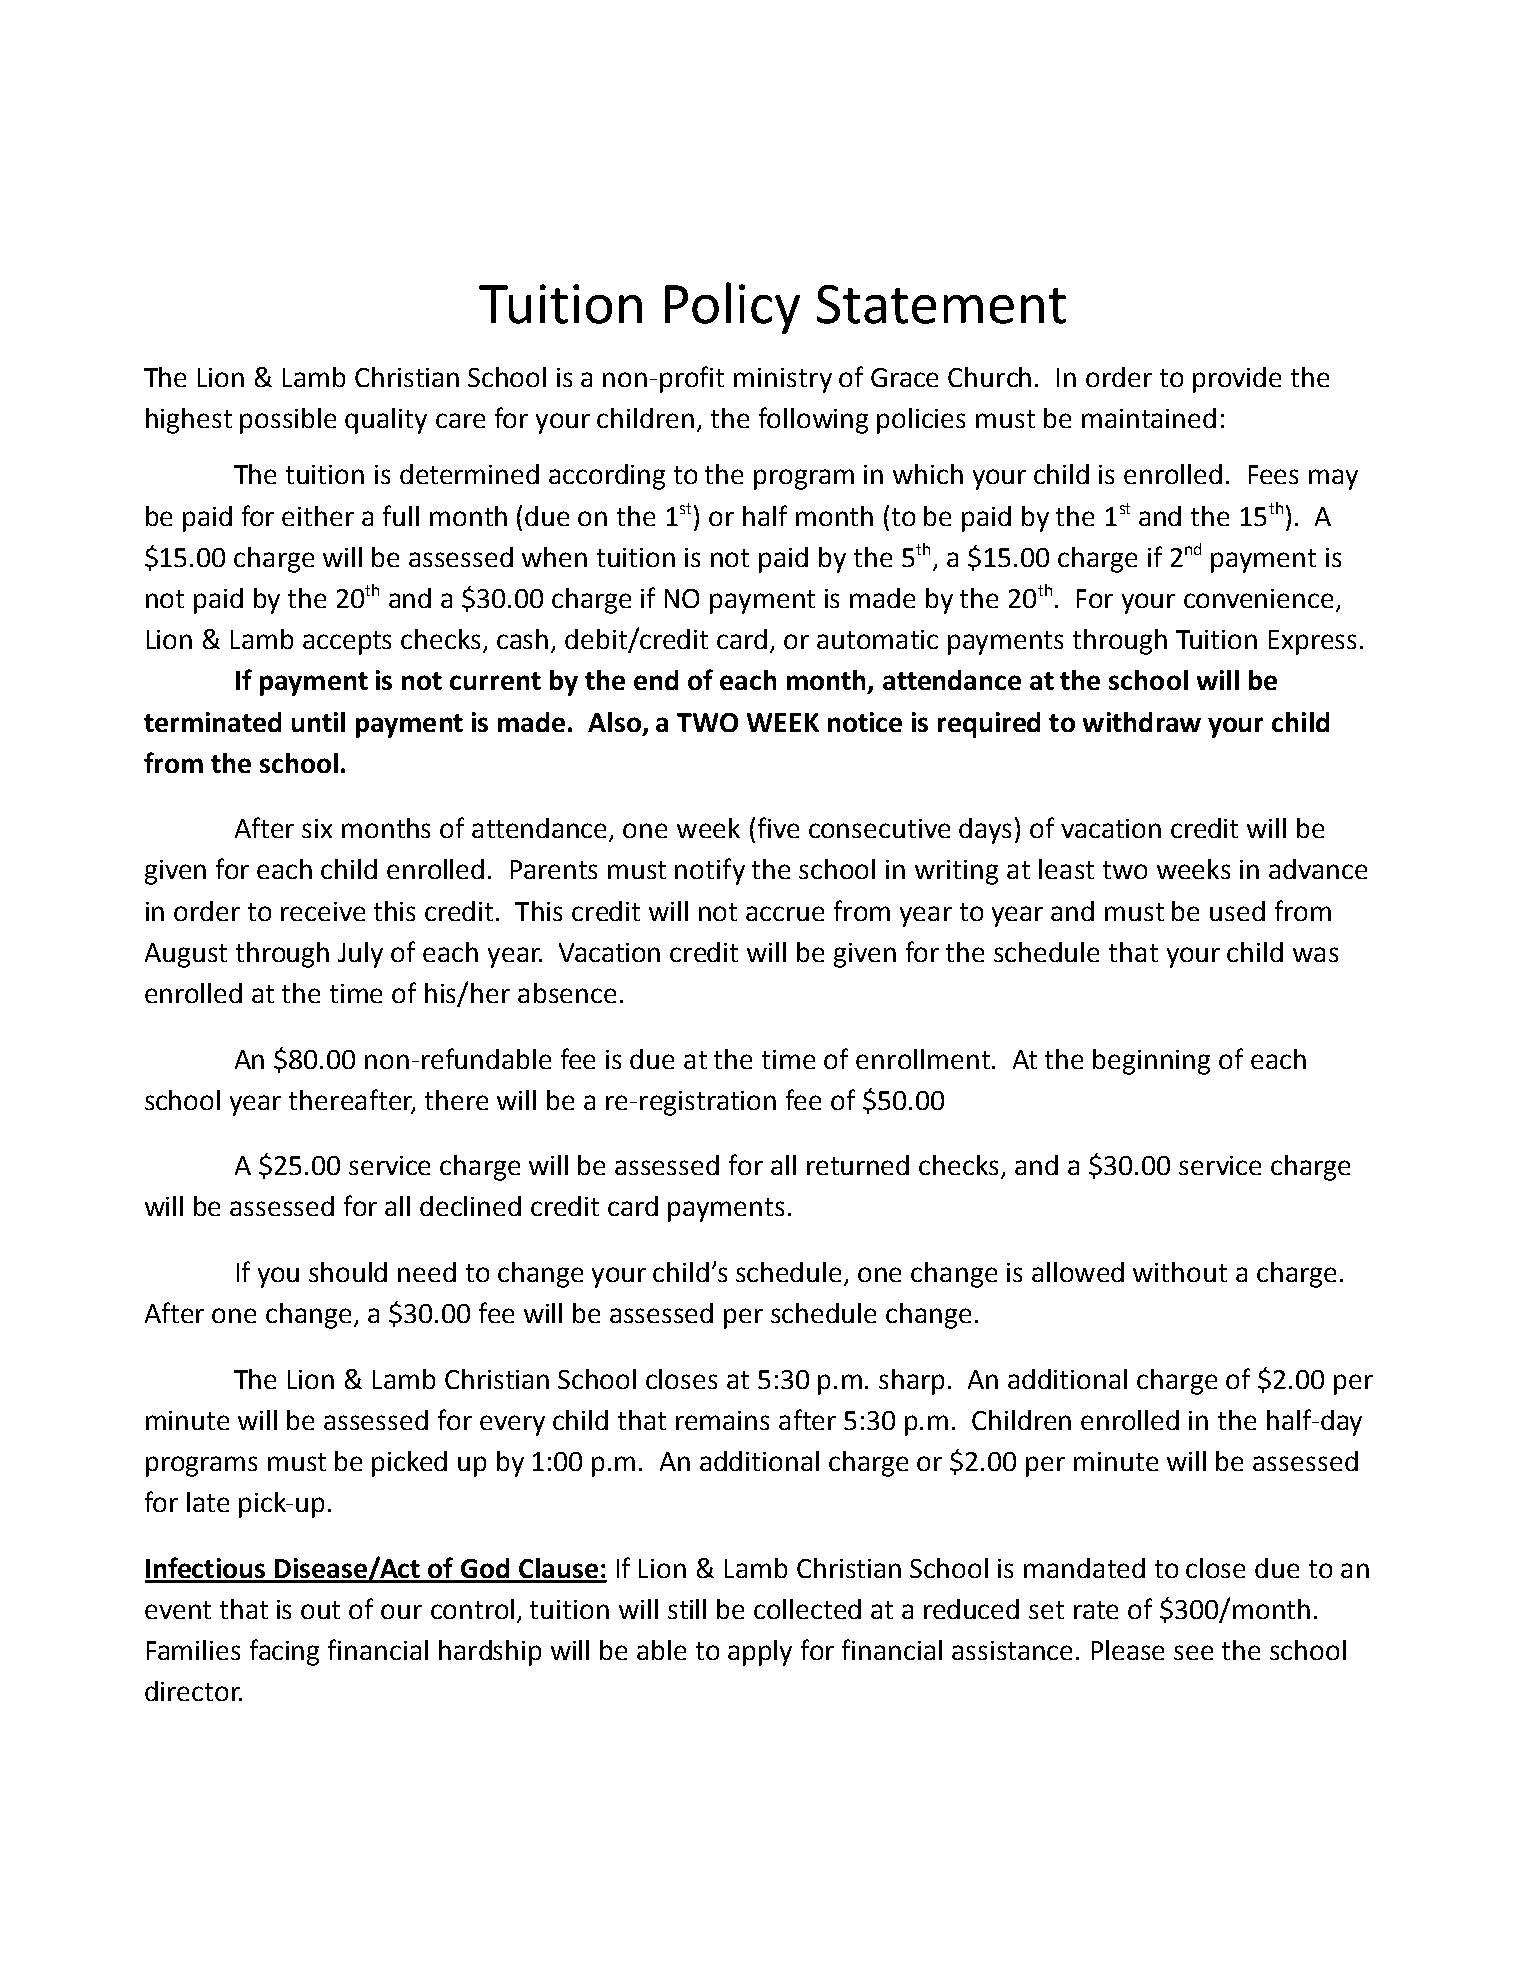 Image resolution: width=1528 pixels, height=1977 pixels. I want to click on without, so click(1180, 1272).
